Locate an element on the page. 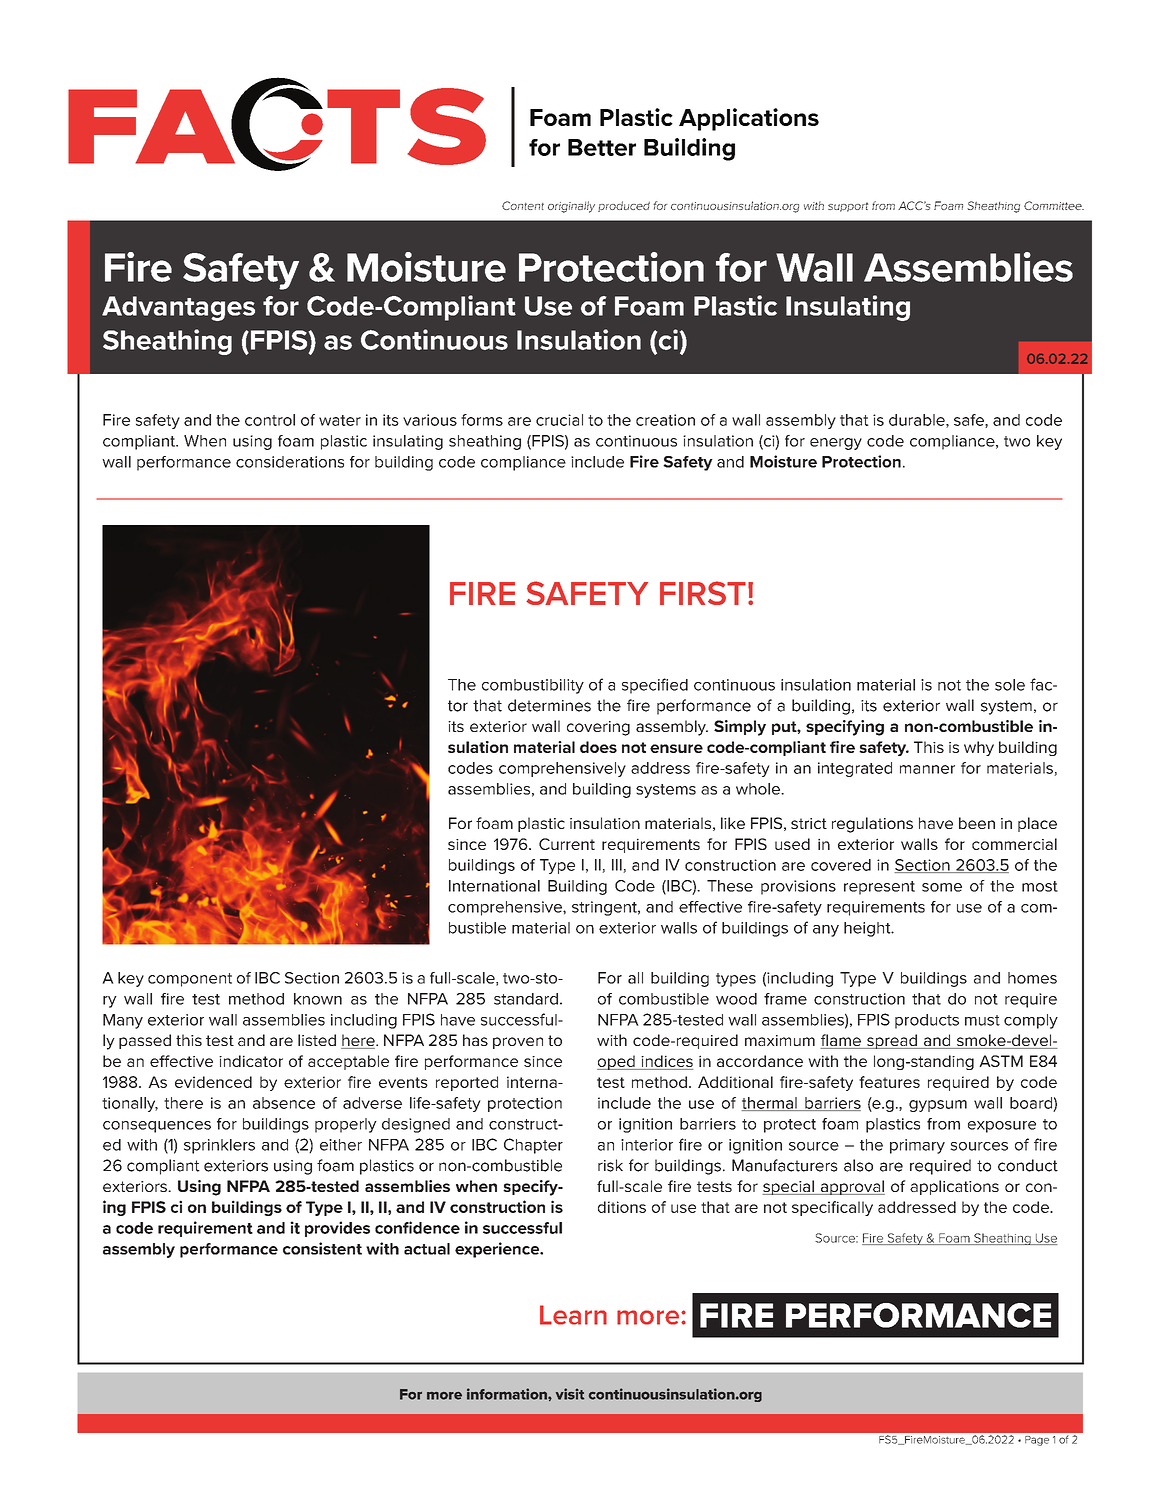 The width and height of the image is (1160, 1501). proven is located at coordinates (518, 1043).
